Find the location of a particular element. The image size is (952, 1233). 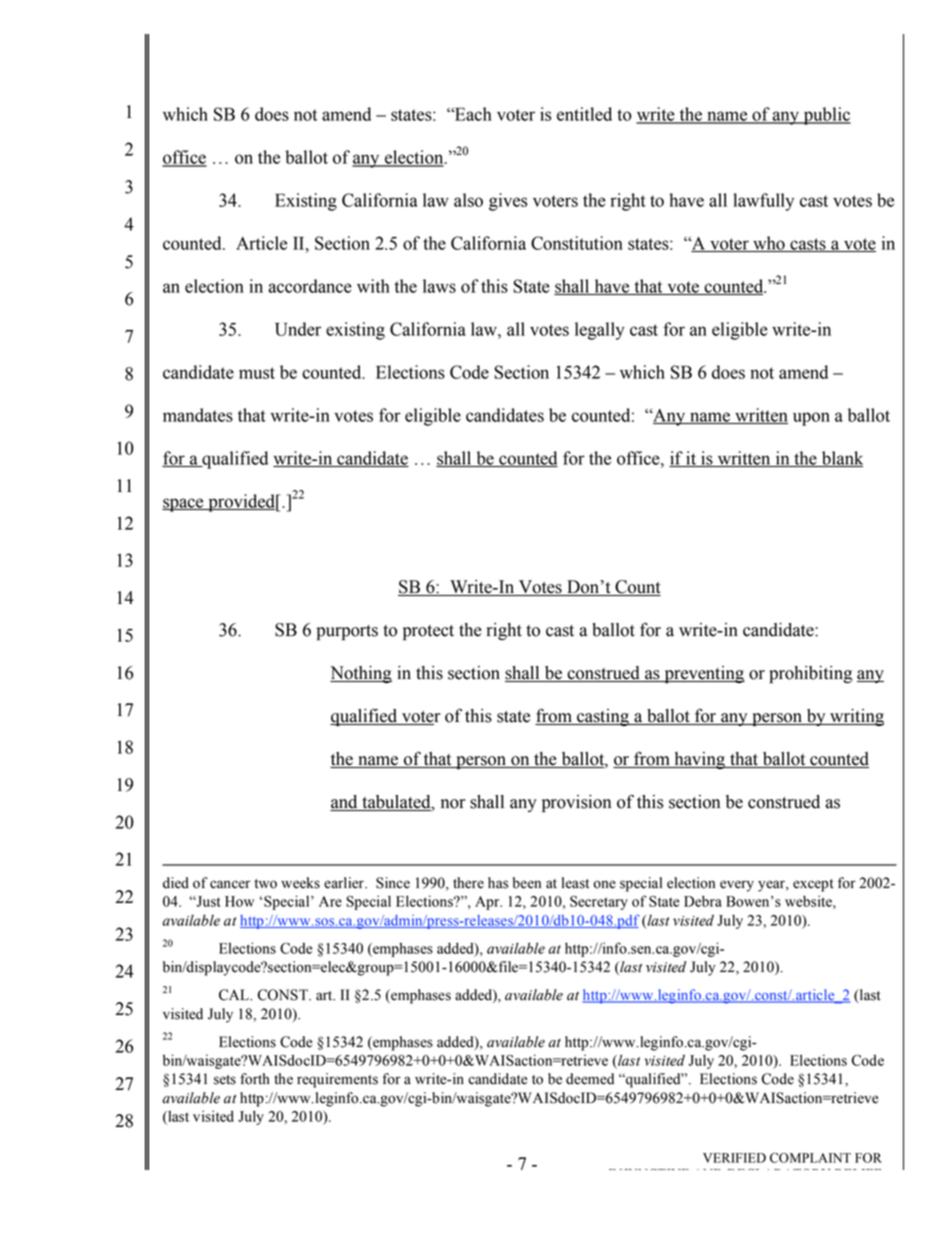

public is located at coordinates (826, 116).
